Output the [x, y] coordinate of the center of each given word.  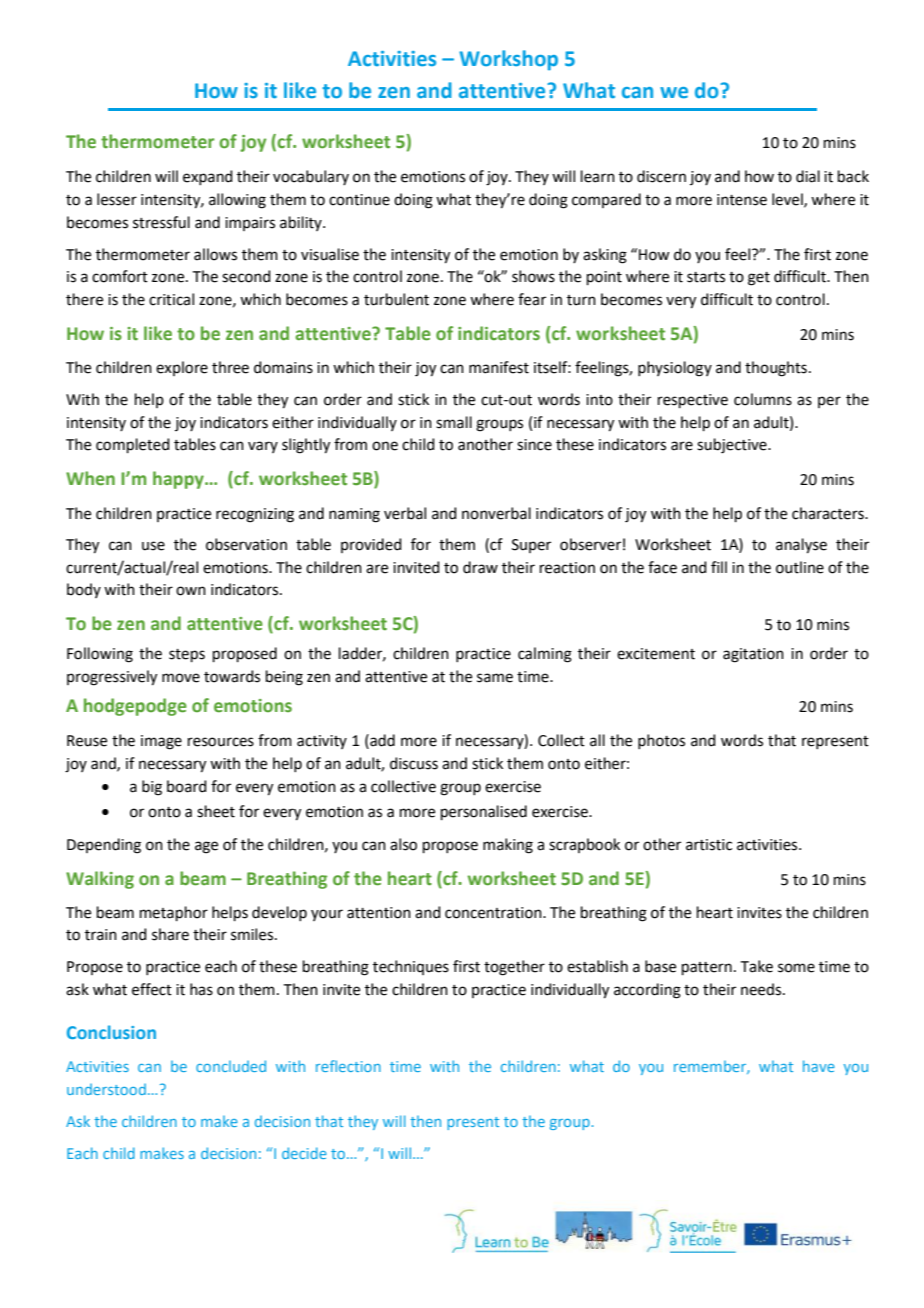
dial [808, 176]
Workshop [508, 60]
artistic [709, 845]
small [454, 422]
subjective [733, 446]
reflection [348, 1066]
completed [133, 445]
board [187, 786]
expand [208, 177]
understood [106, 1089]
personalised [484, 812]
